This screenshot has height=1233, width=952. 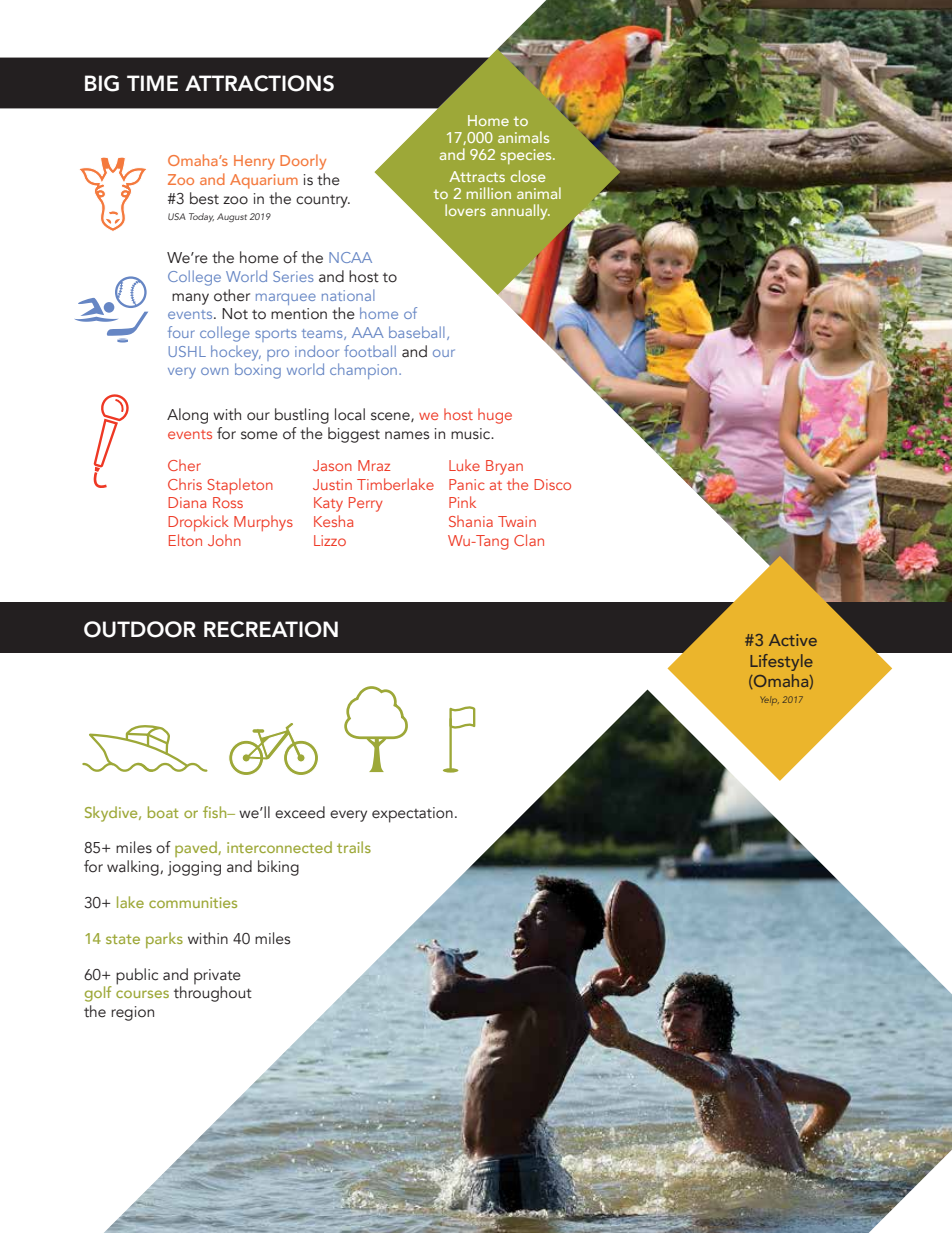 What do you see at coordinates (477, 176) in the screenshot?
I see `Attracts` at bounding box center [477, 176].
